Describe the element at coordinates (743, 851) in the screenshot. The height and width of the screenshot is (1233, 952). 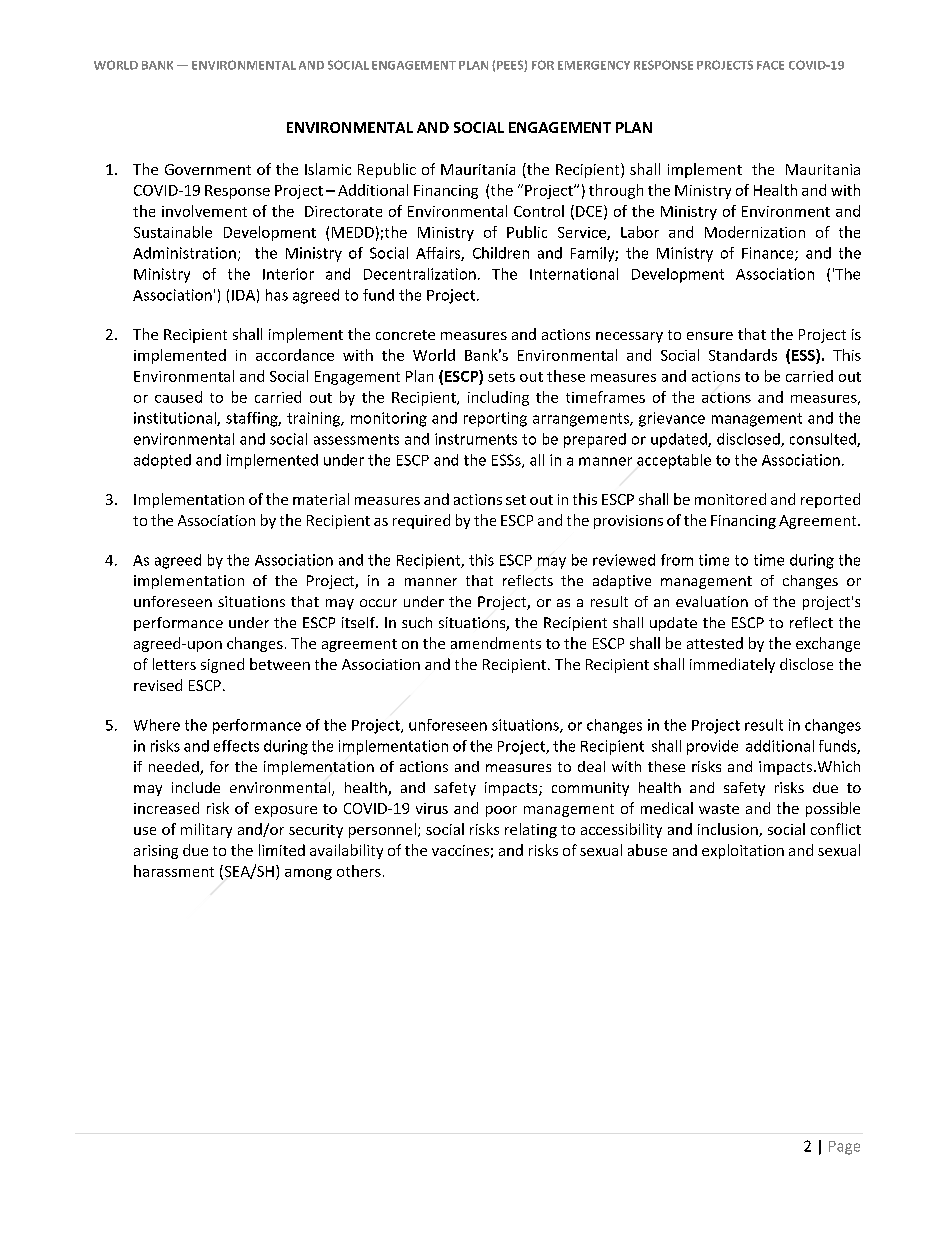
I see `exploitation` at that location.
